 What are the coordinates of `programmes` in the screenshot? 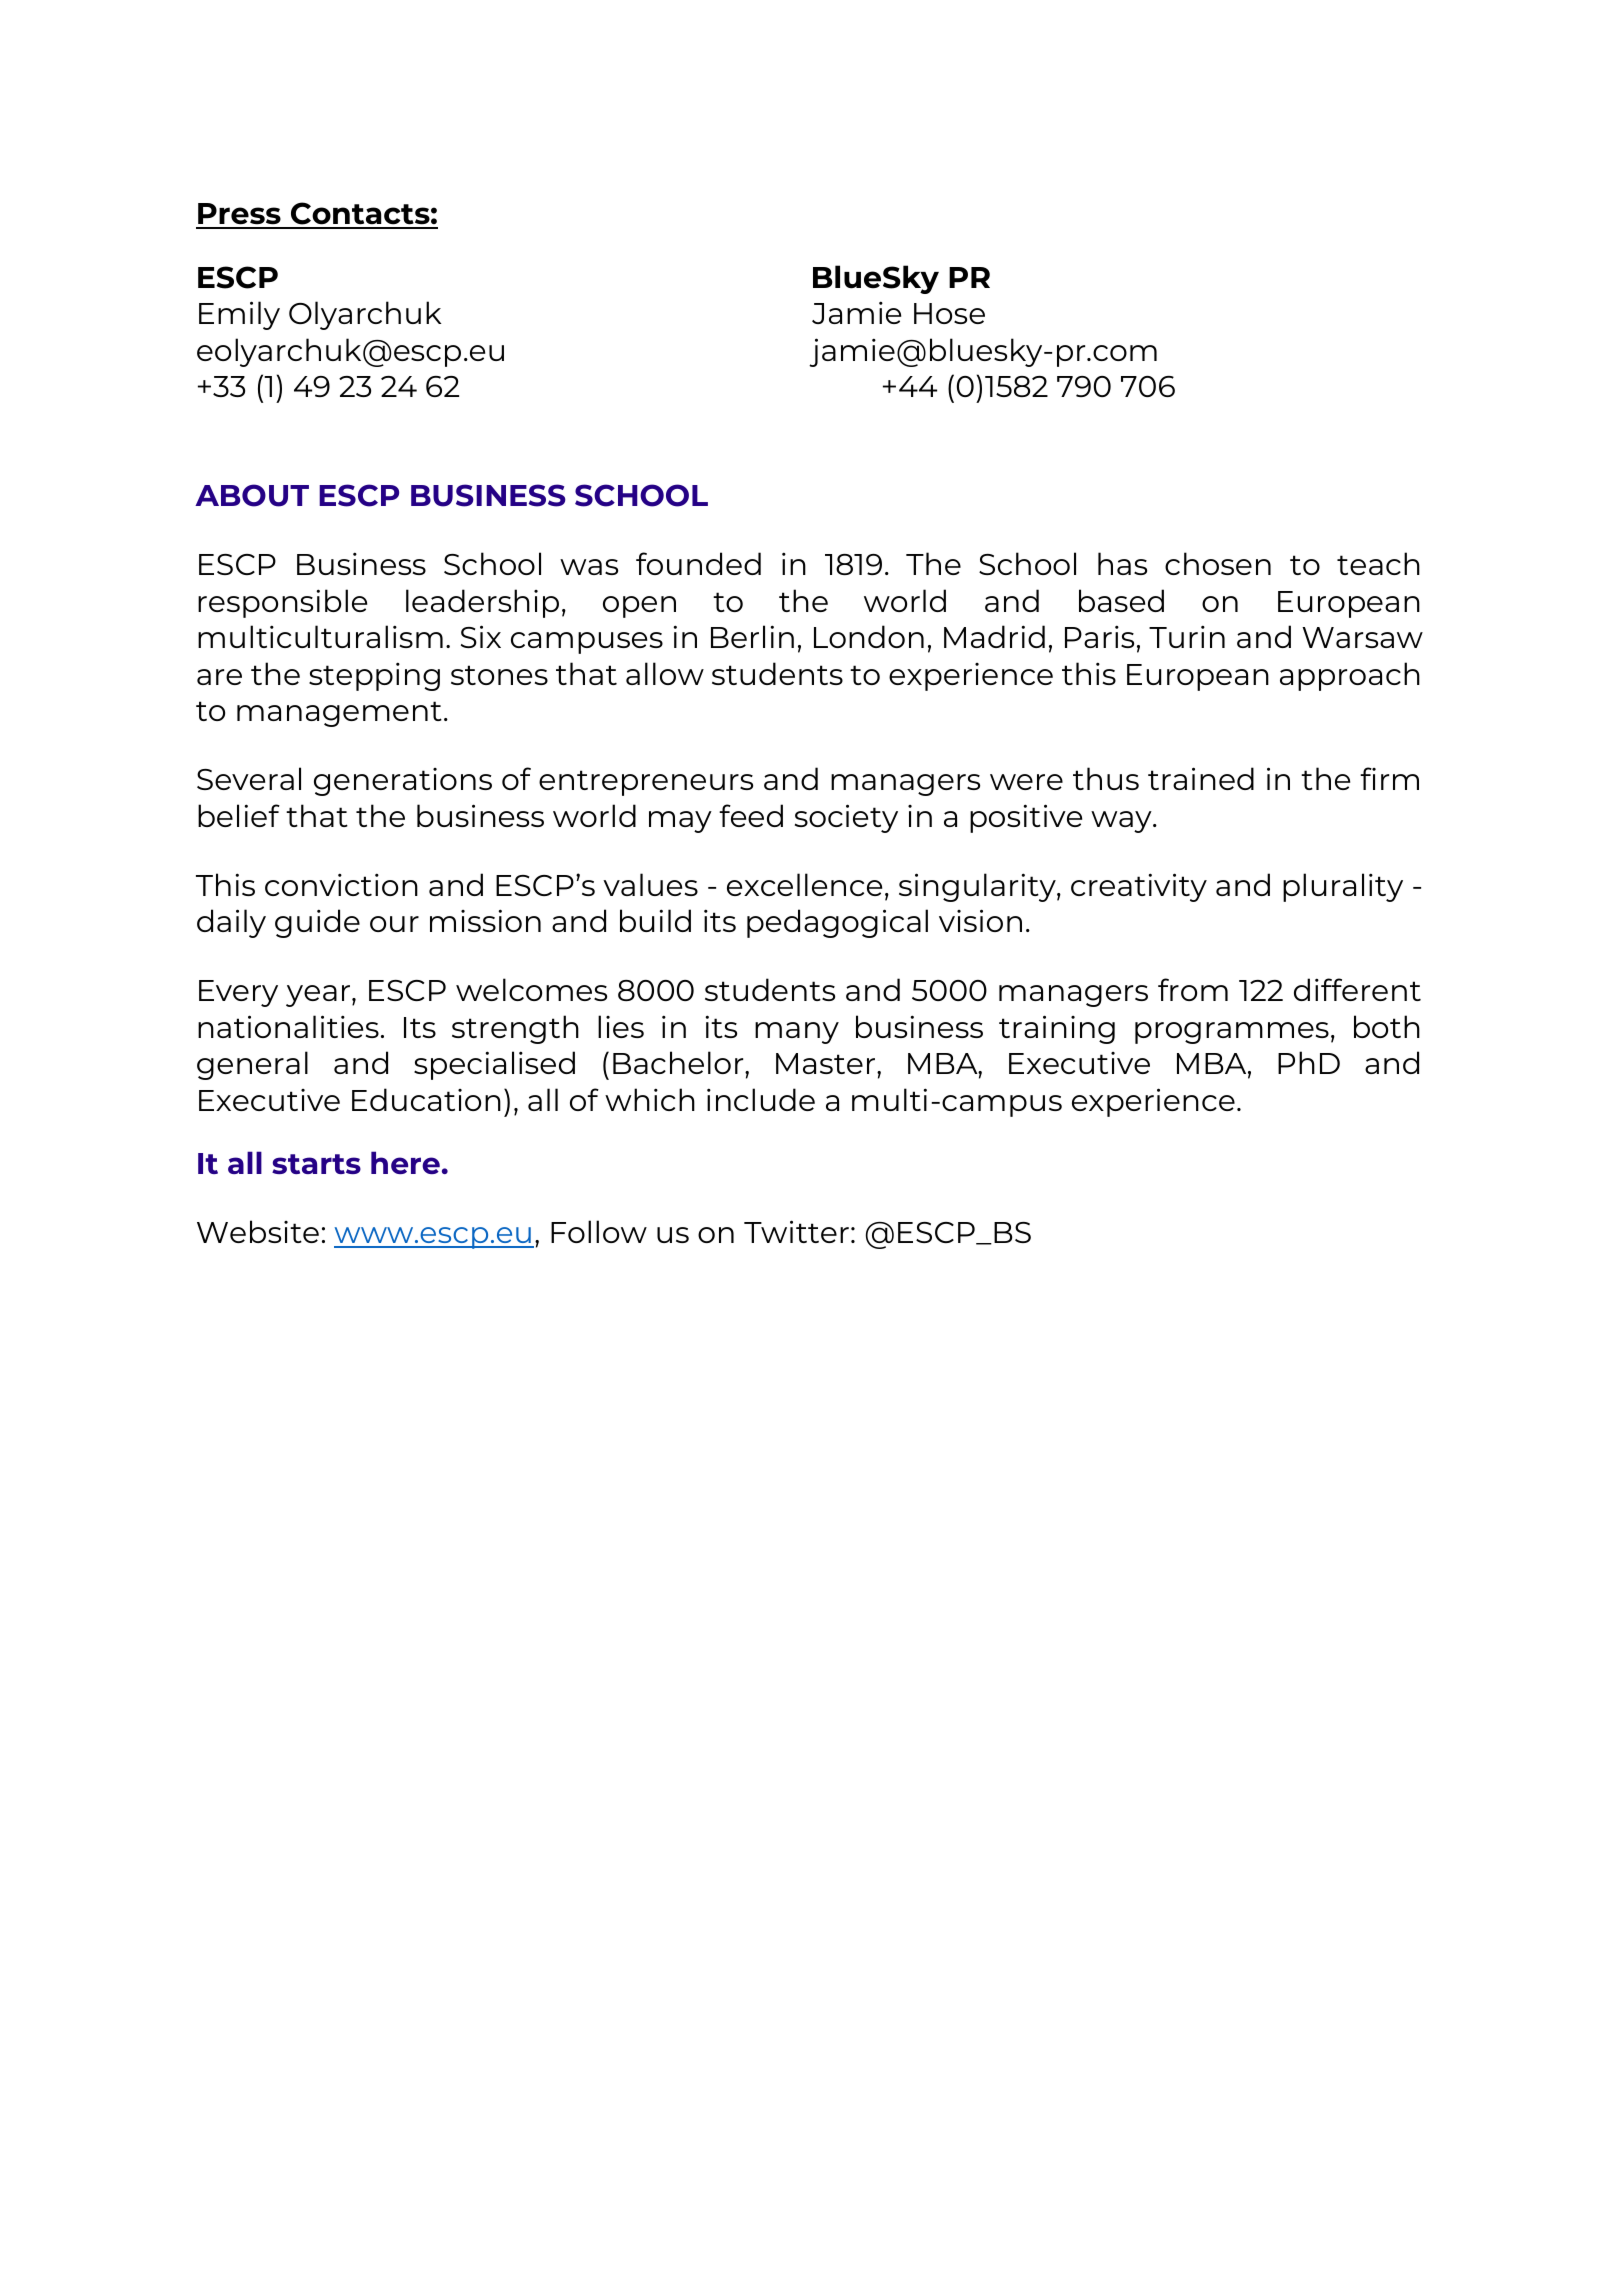 It's located at (1232, 1033).
